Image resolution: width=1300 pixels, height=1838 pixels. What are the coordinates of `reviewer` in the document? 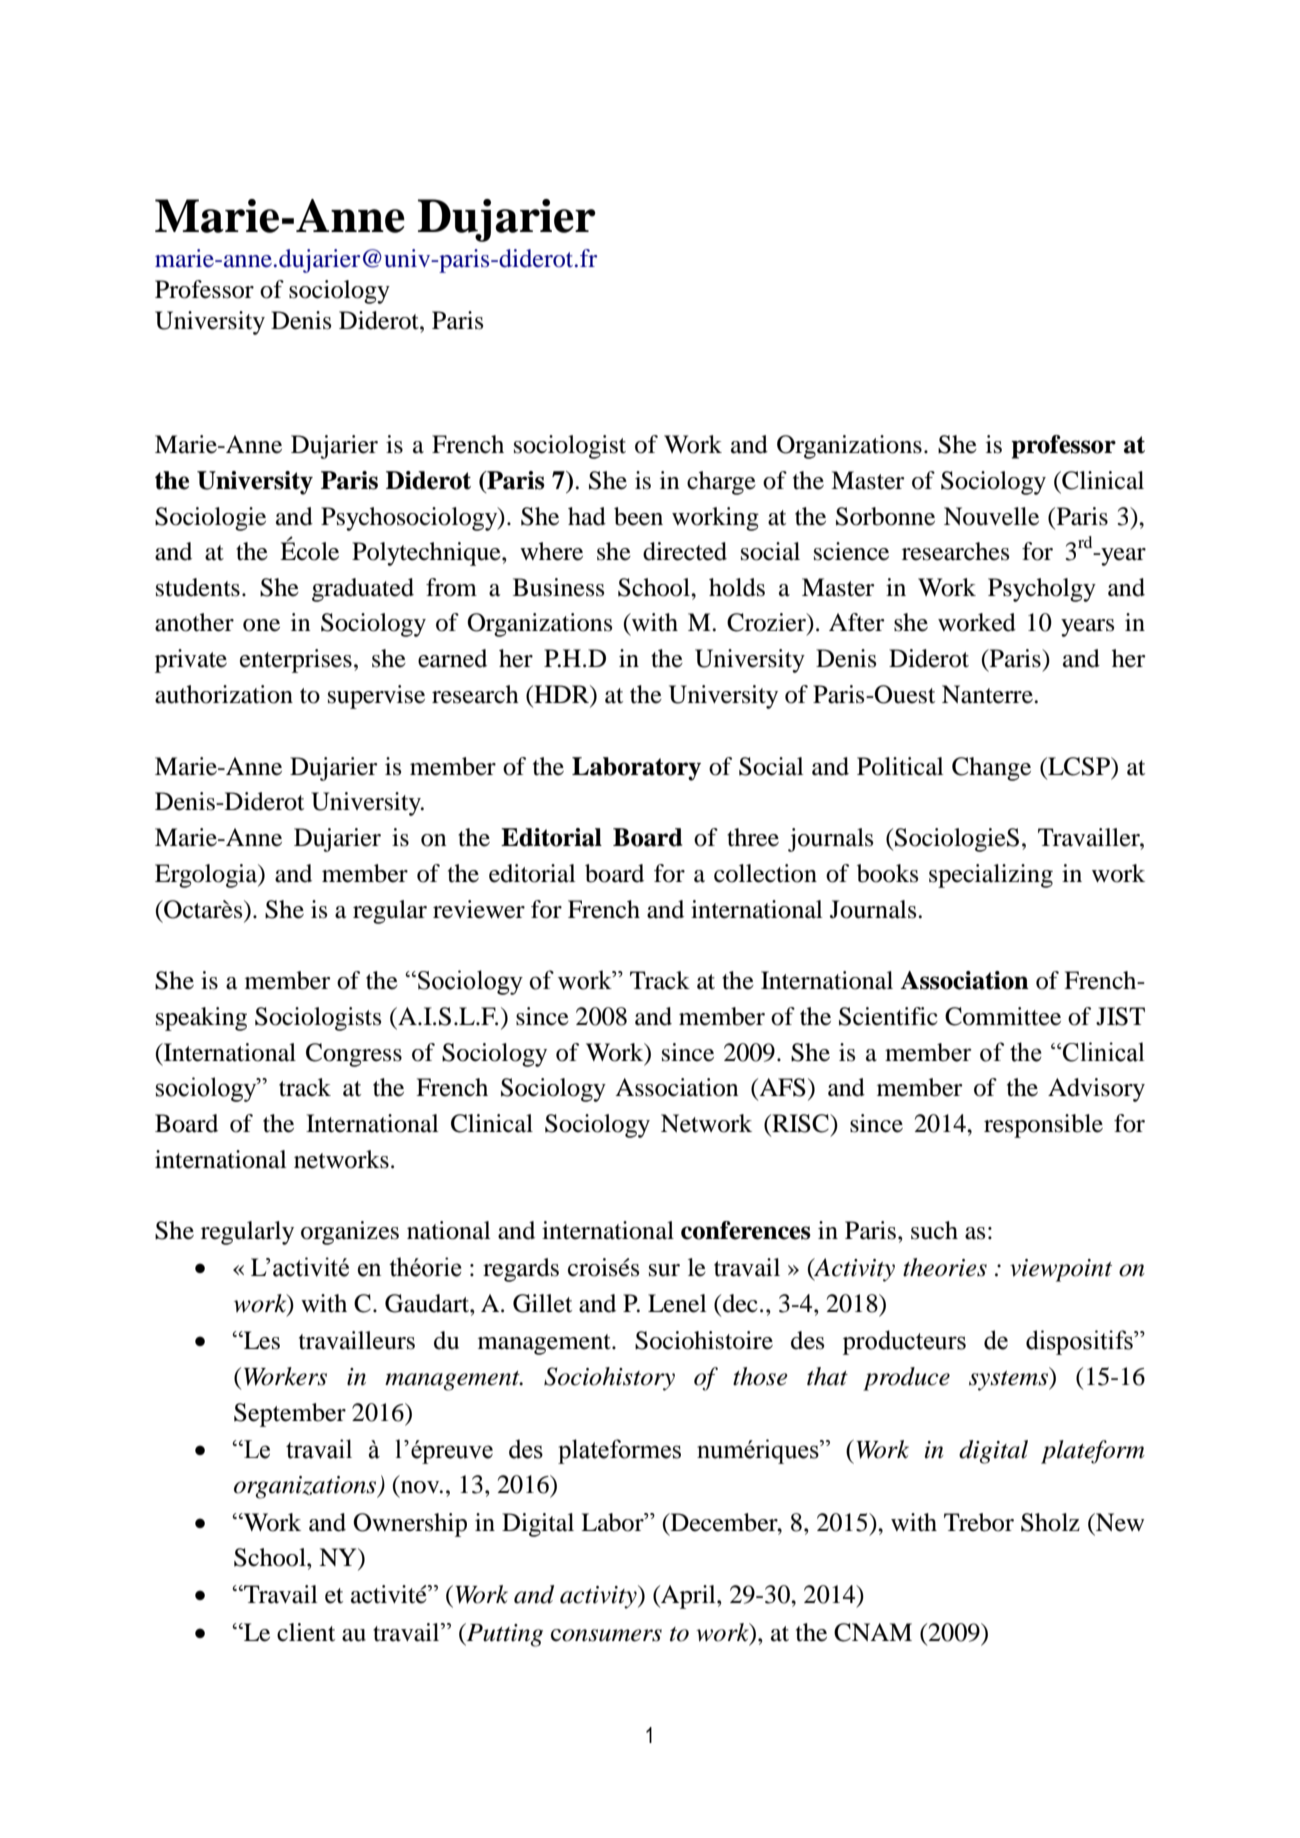 It's located at (479, 909).
